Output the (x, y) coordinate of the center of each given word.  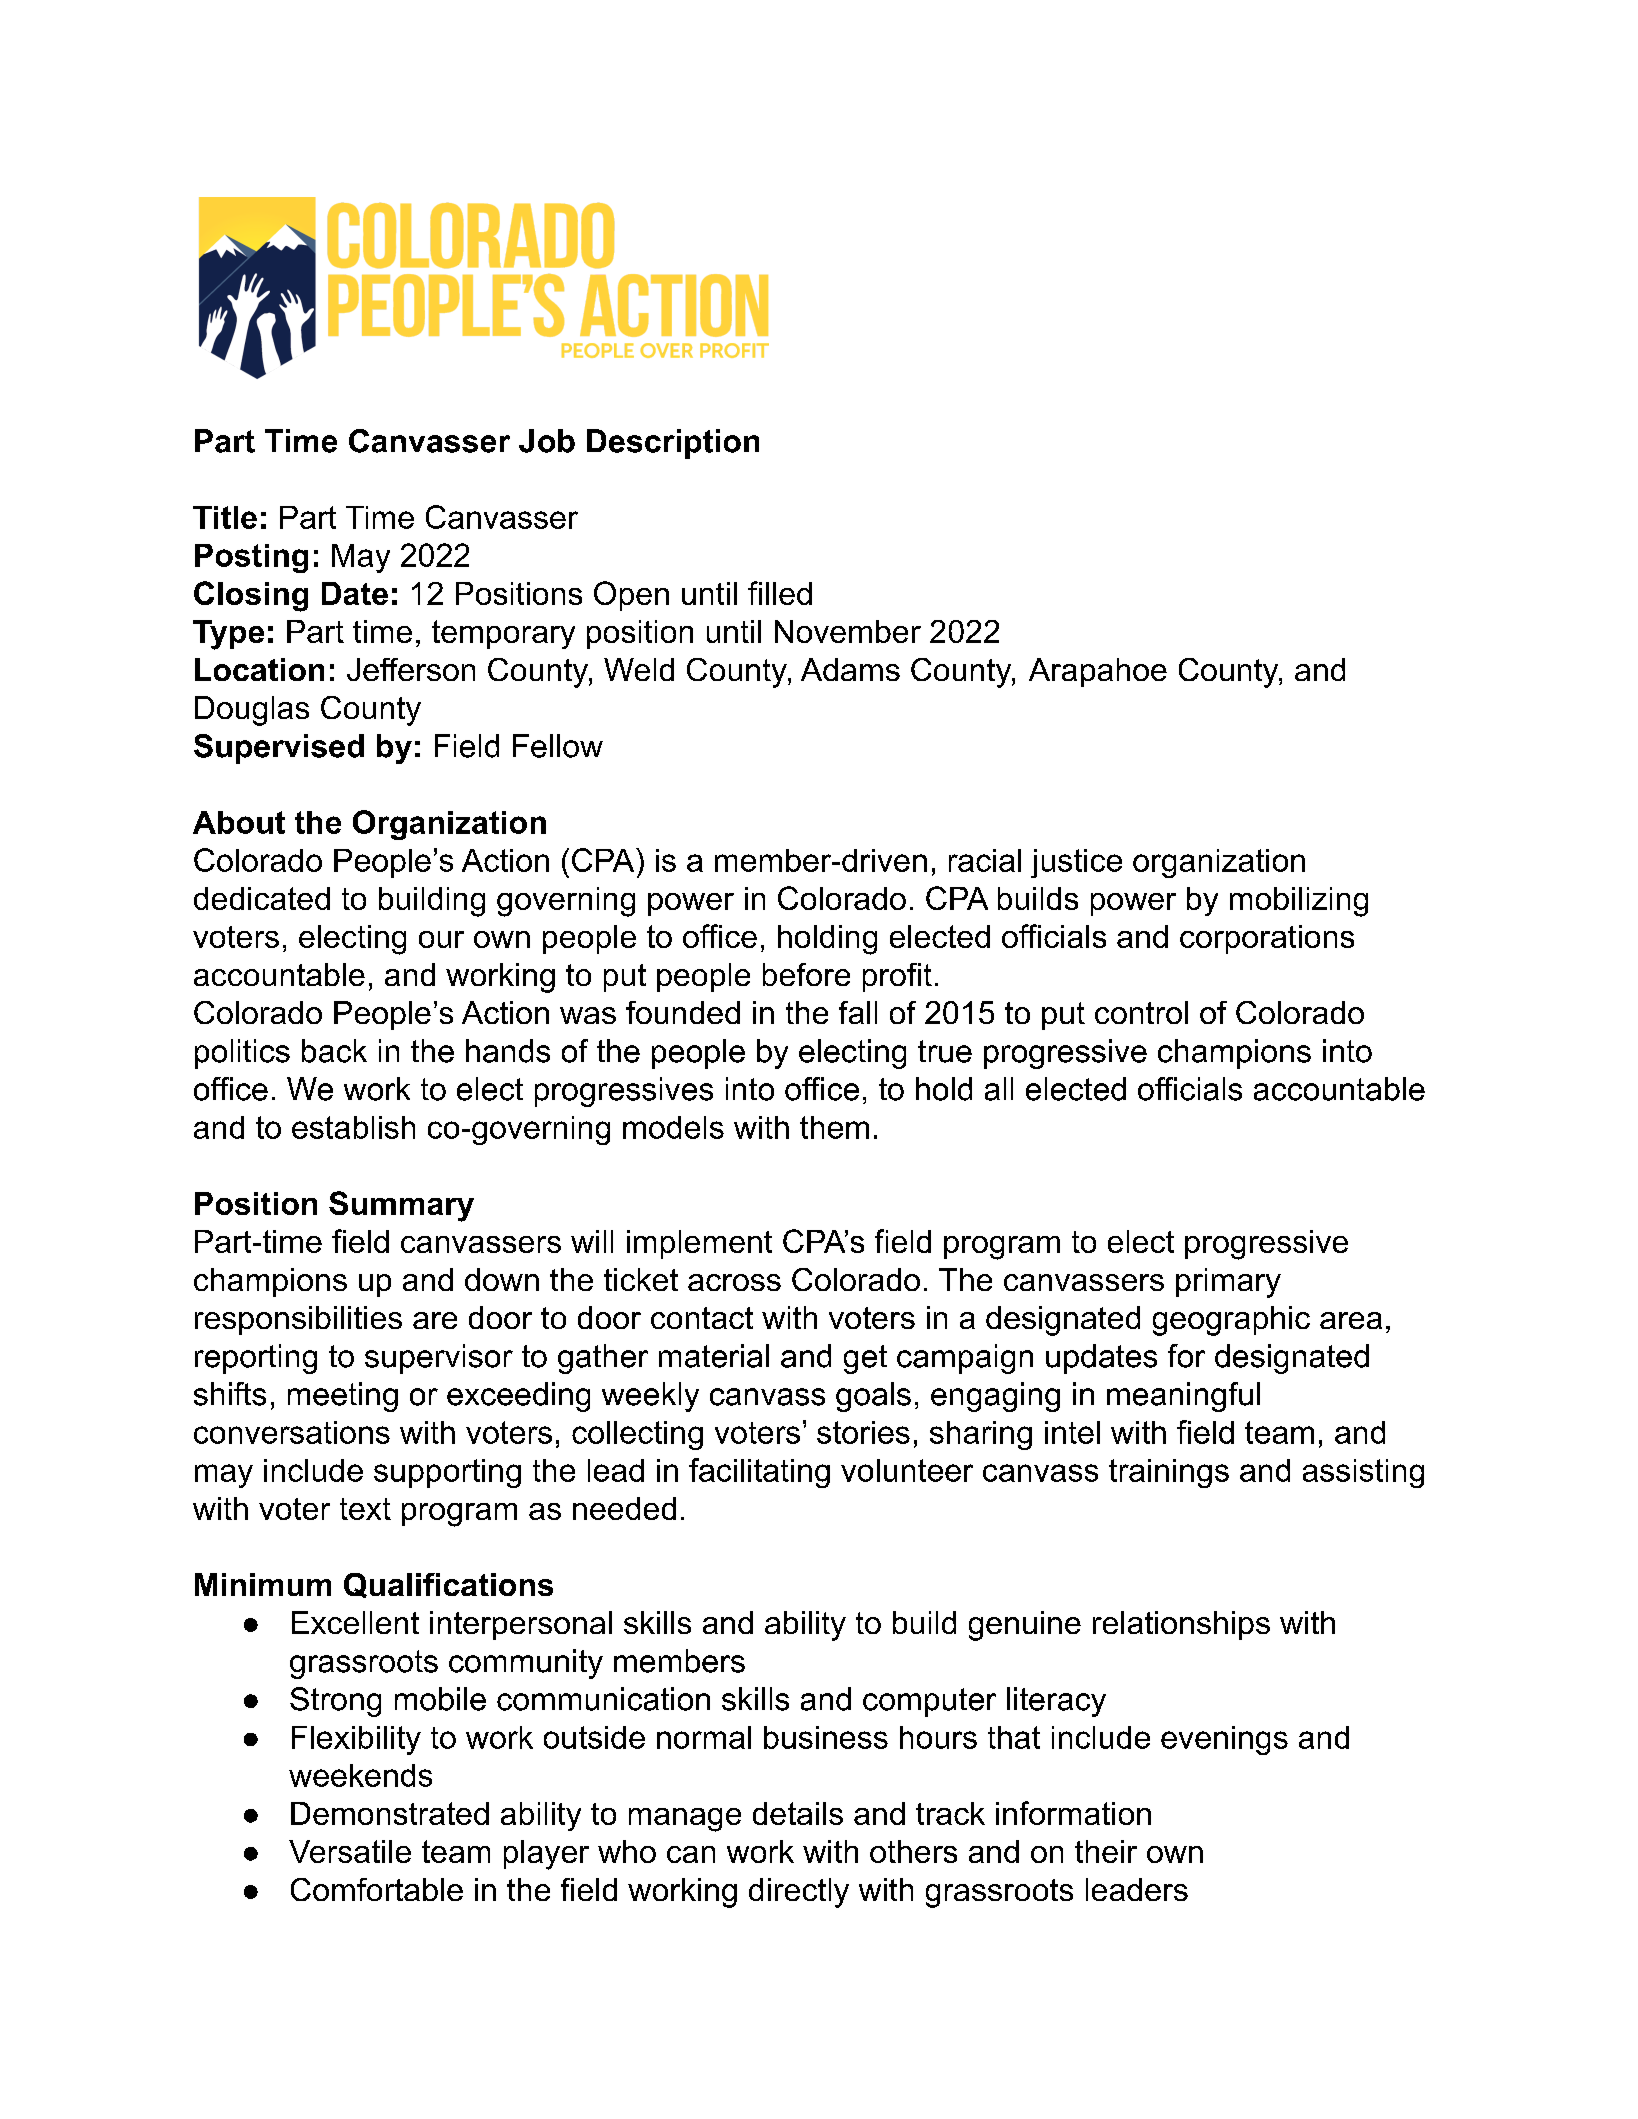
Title (225, 517)
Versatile (350, 1851)
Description (673, 444)
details (798, 1813)
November (848, 631)
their (1106, 1851)
